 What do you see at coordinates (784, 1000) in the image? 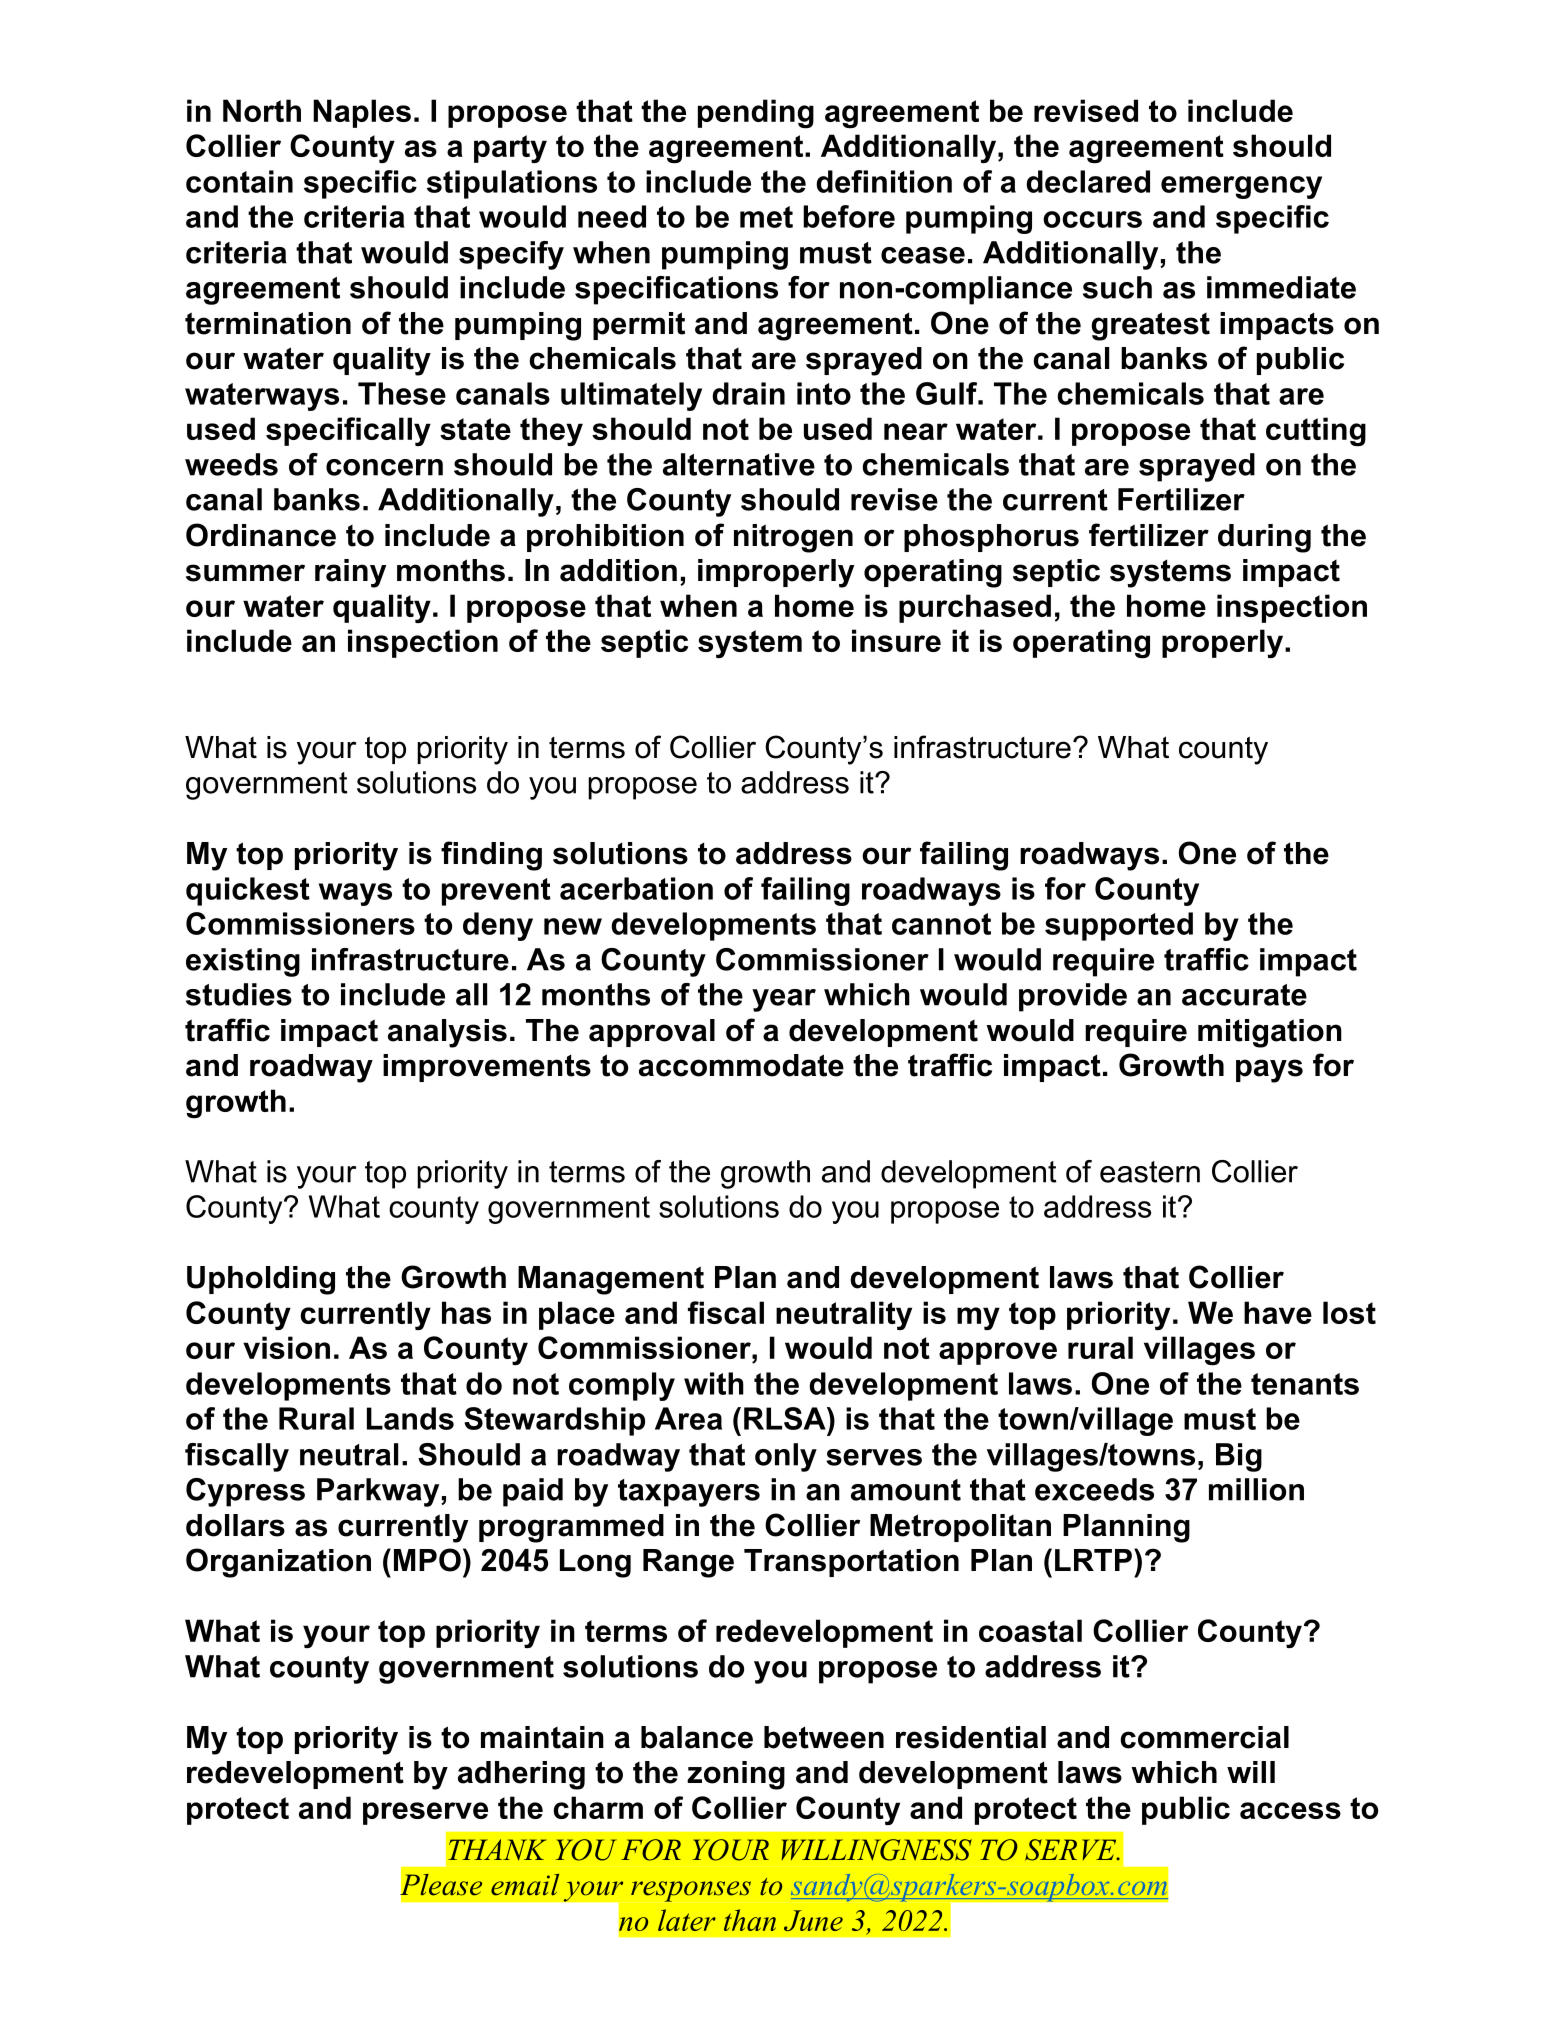
I see `year` at bounding box center [784, 1000].
